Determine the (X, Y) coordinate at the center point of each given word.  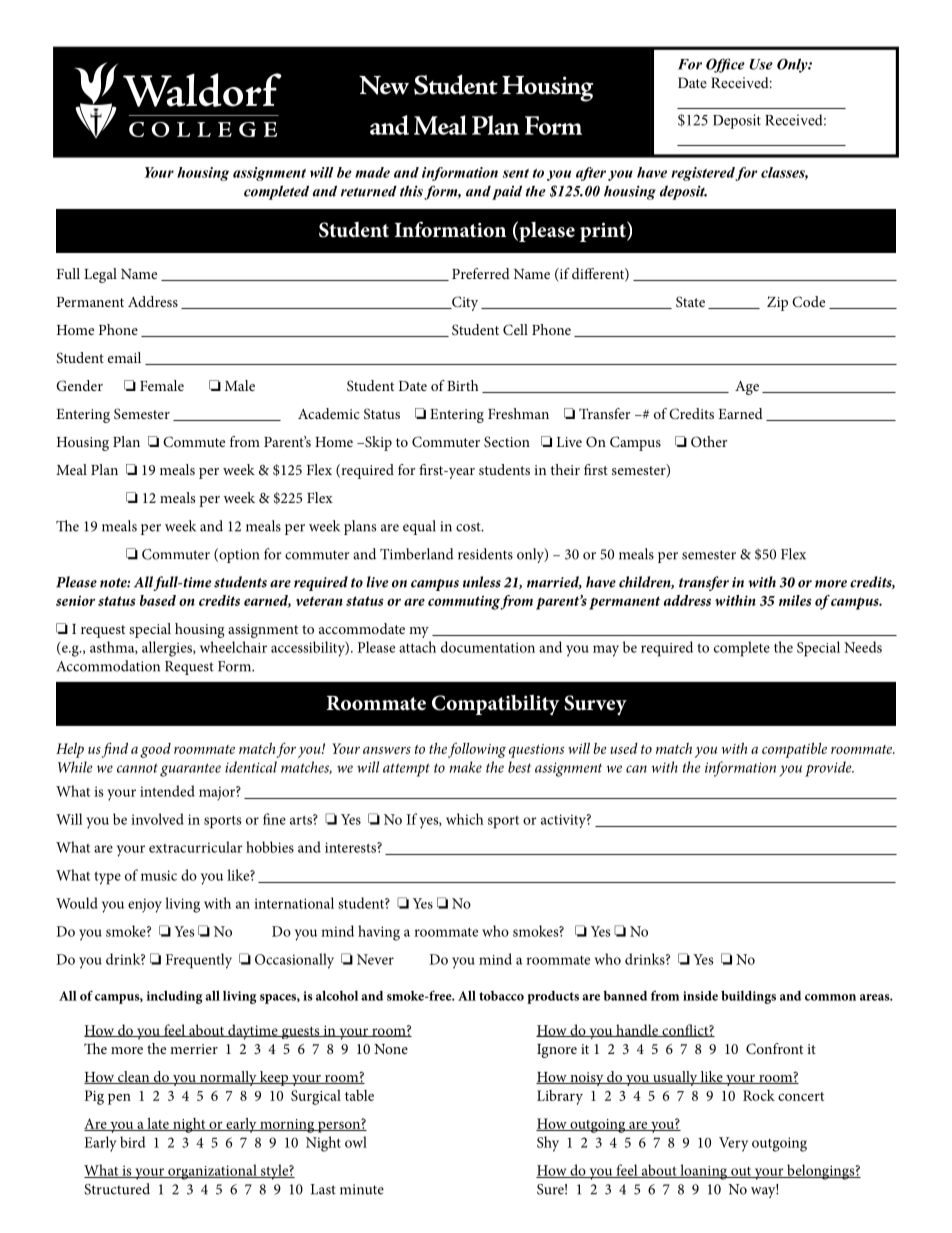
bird (132, 1142)
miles (795, 600)
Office (725, 65)
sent (516, 173)
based (158, 600)
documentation (488, 647)
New (384, 85)
